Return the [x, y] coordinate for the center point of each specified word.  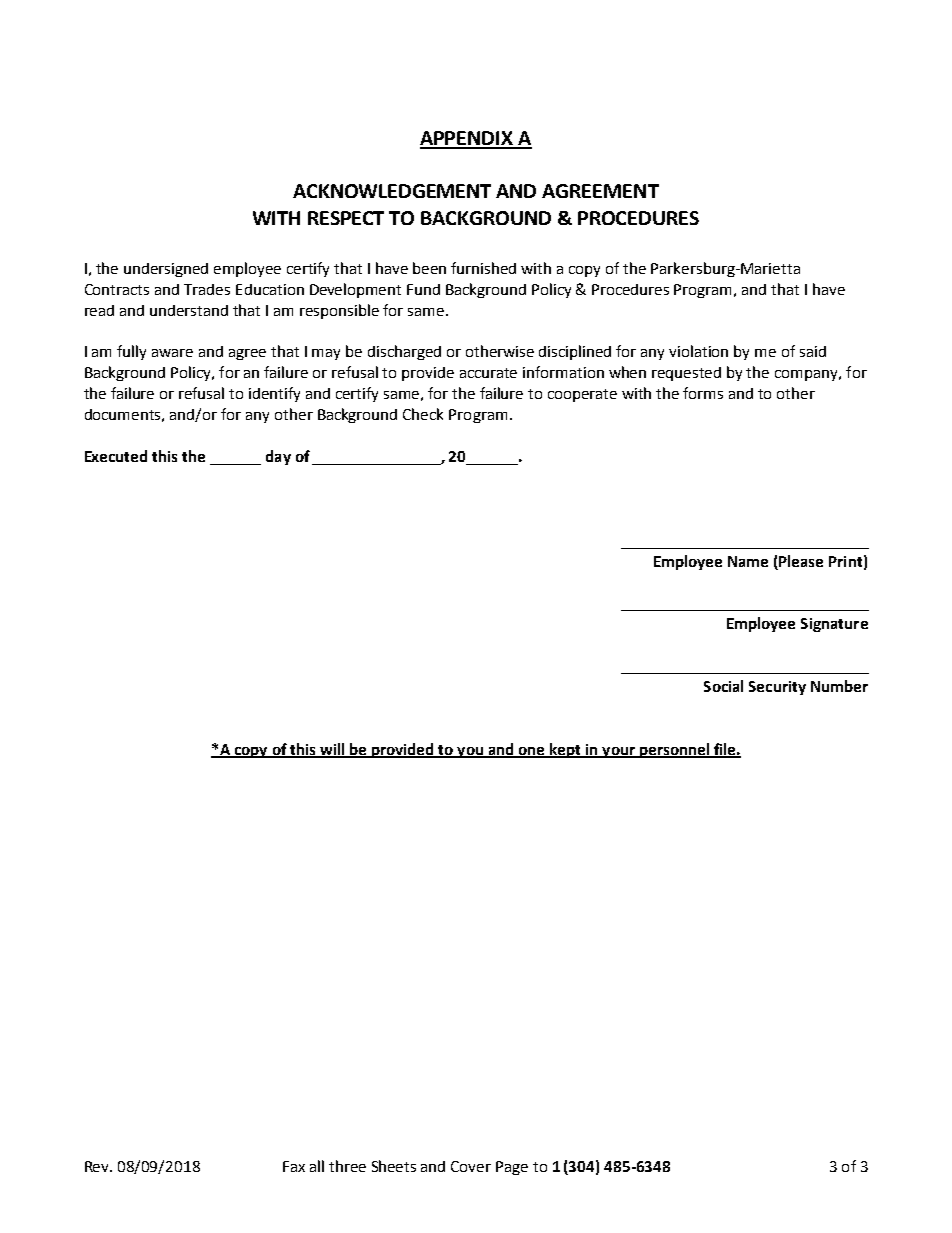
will [332, 750]
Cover [471, 1166]
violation [698, 351]
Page [512, 1168]
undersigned [166, 270]
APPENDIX [468, 139]
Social [723, 686]
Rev [98, 1166]
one [531, 752]
